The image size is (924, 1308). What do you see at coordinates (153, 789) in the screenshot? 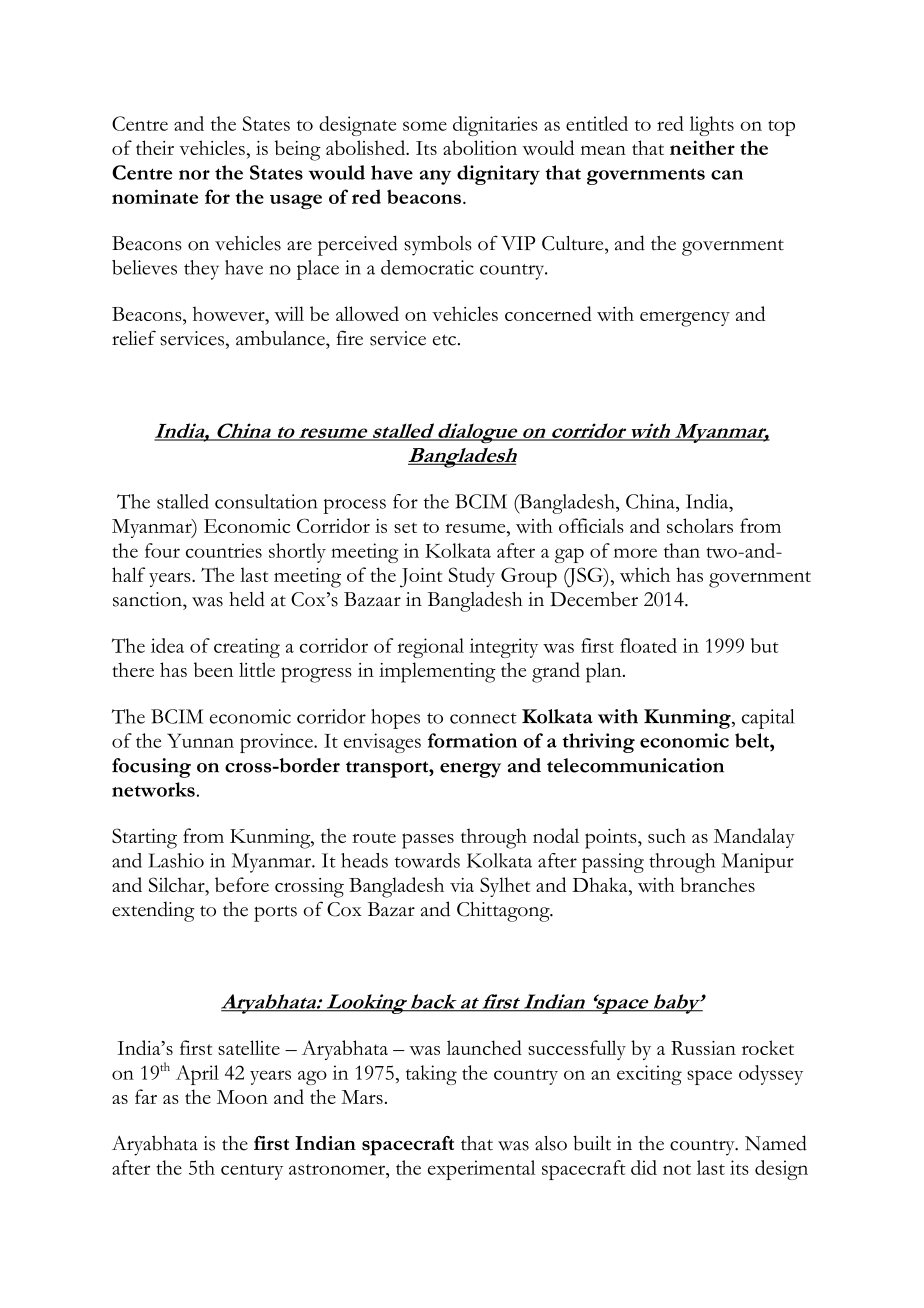
I see `networks` at bounding box center [153, 789].
